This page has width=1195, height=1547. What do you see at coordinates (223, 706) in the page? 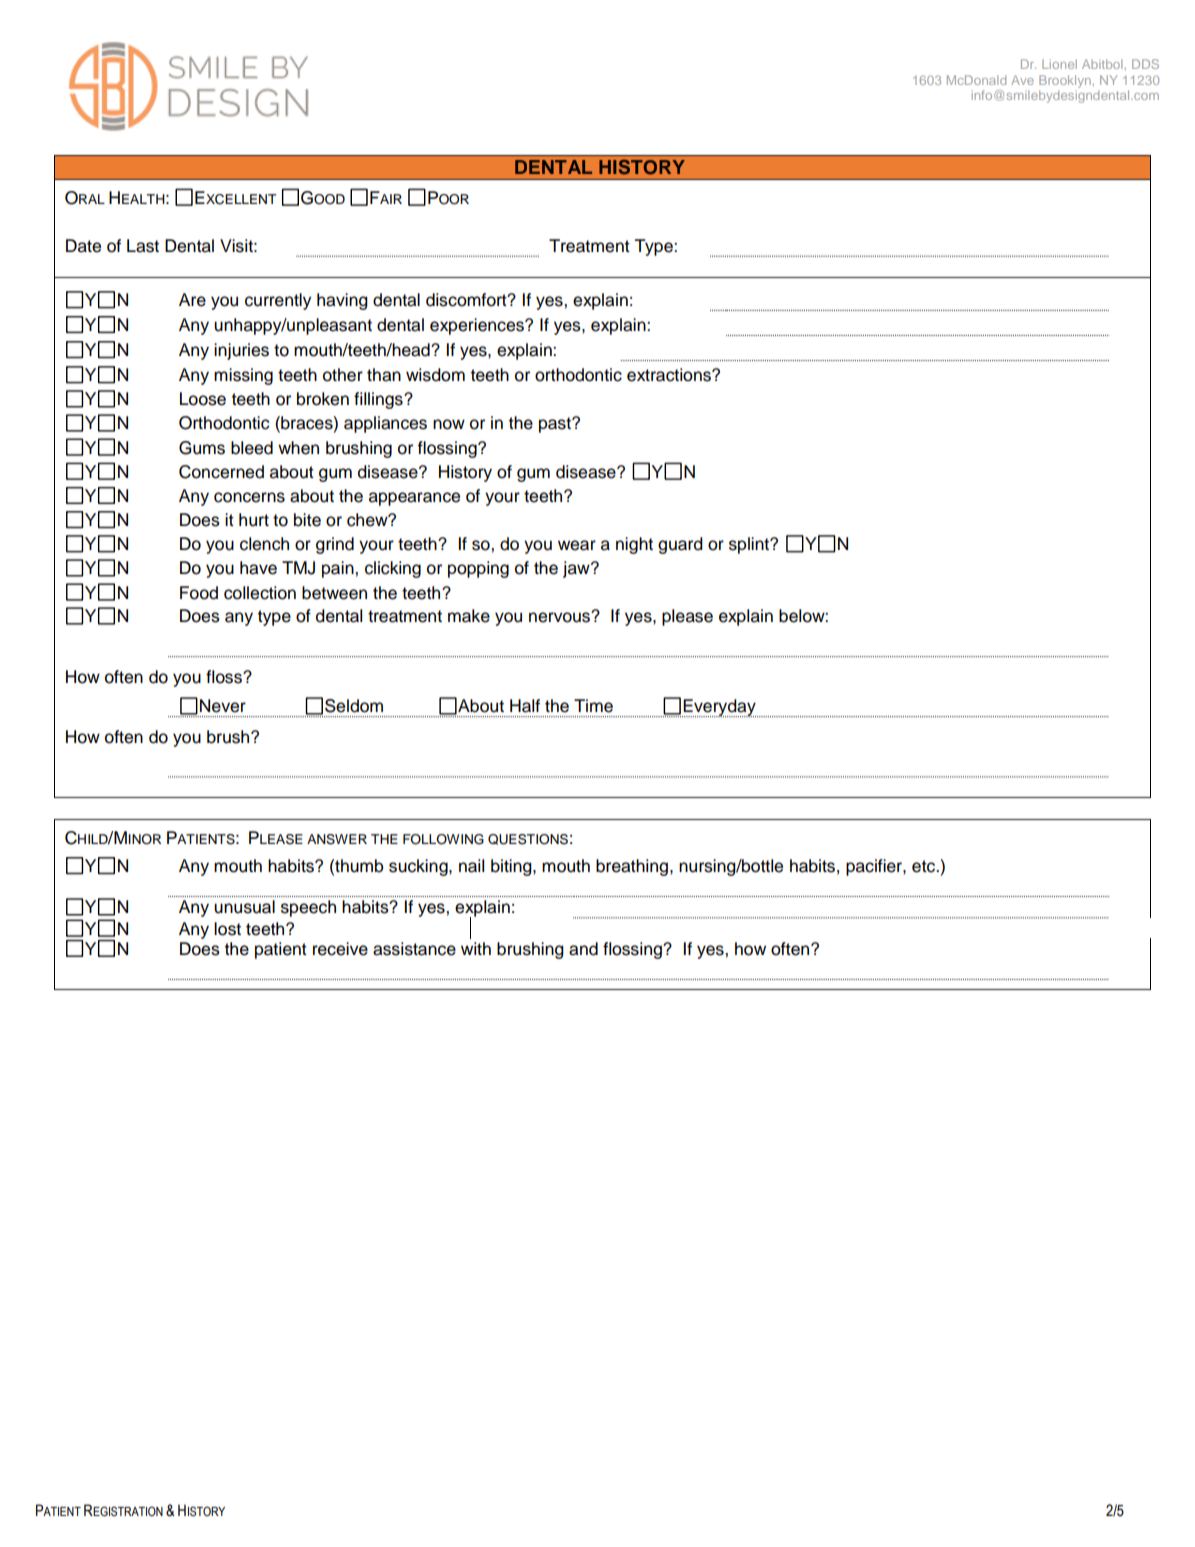
I see `Never` at bounding box center [223, 706].
